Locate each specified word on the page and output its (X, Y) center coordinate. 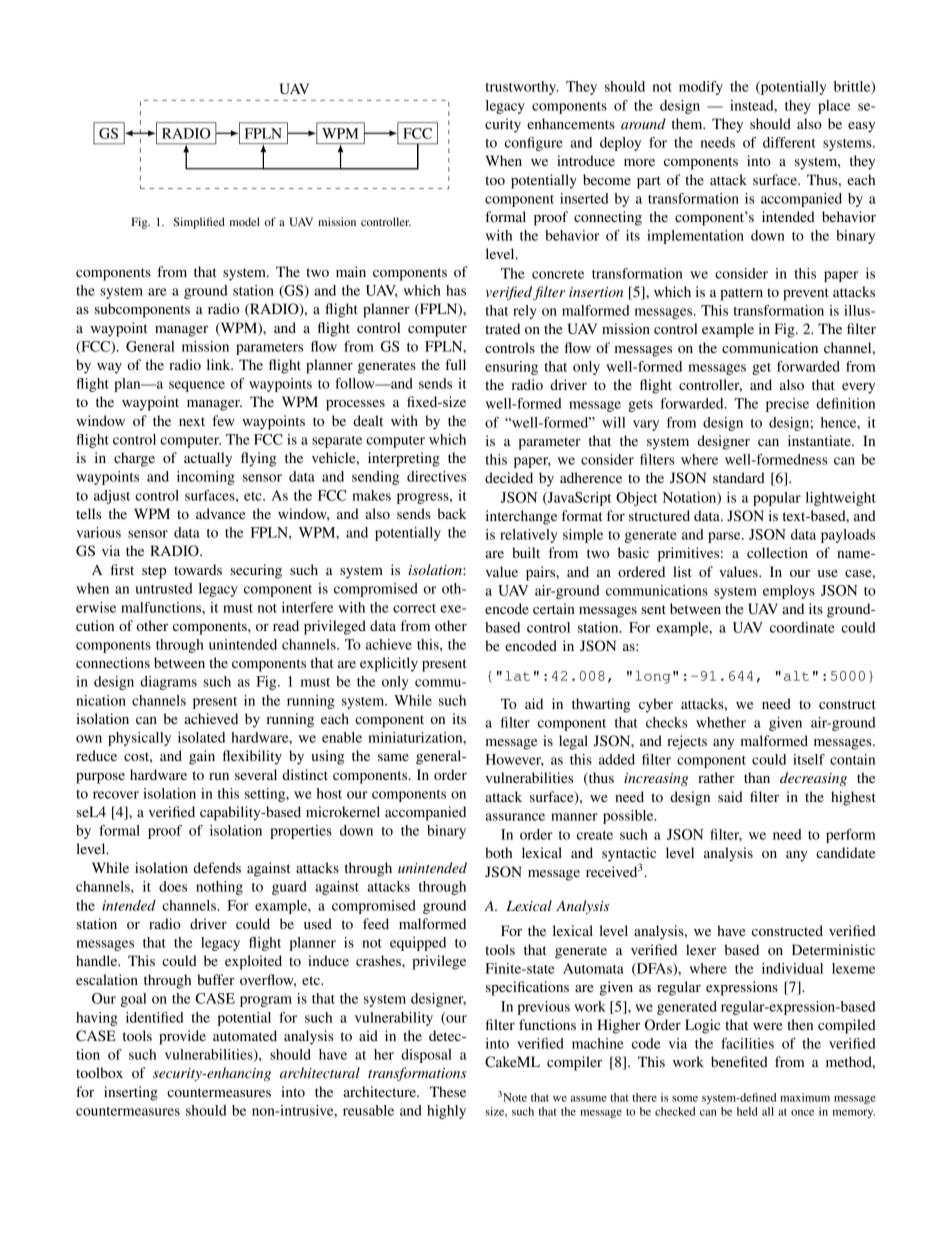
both (498, 852)
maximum (805, 1097)
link (220, 364)
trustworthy (522, 88)
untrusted (164, 588)
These (448, 1091)
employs (789, 592)
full (455, 364)
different (789, 142)
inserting (131, 1093)
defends (217, 867)
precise (787, 405)
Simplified (199, 223)
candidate (845, 852)
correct (414, 608)
